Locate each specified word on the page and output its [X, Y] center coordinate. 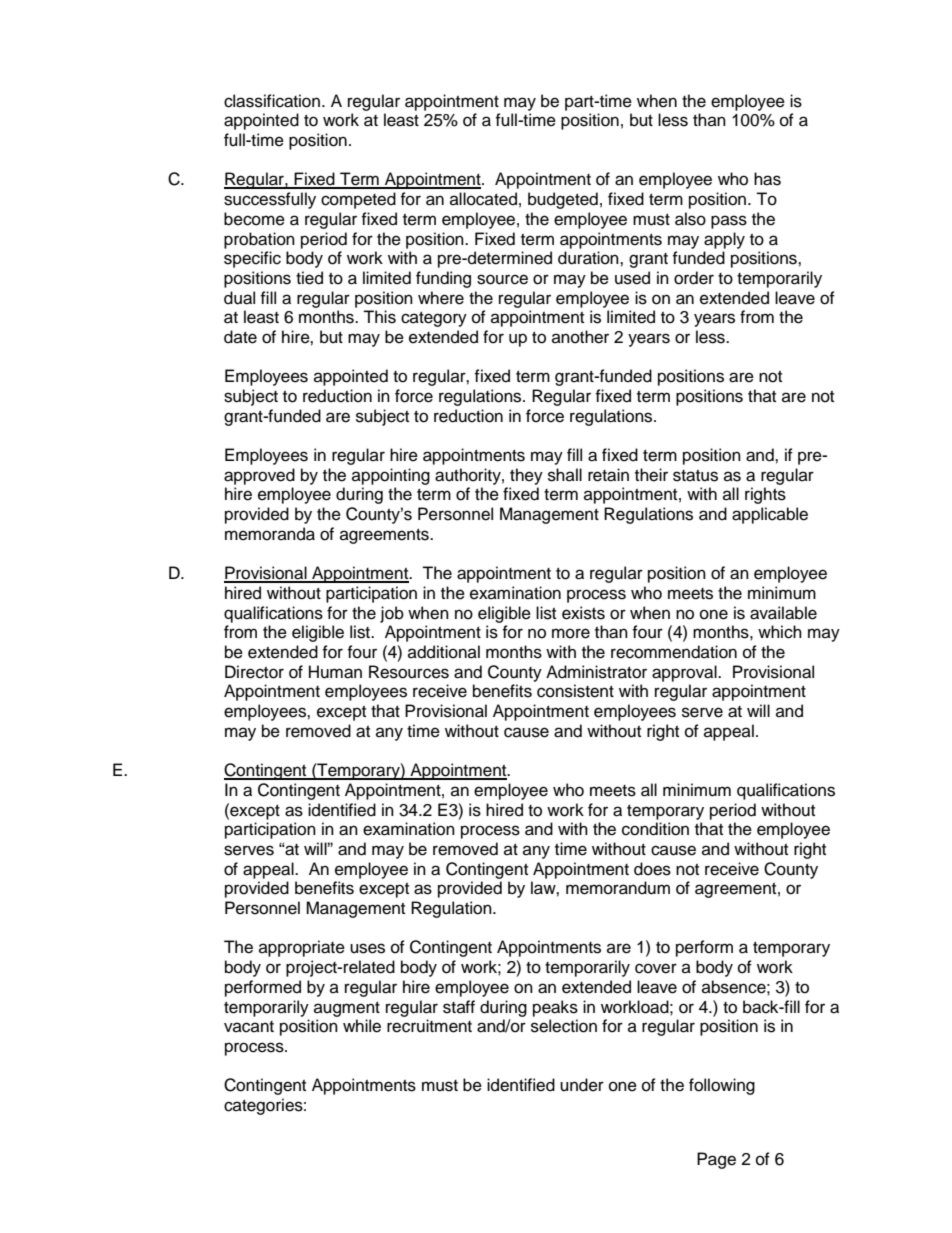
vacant [249, 1027]
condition [655, 829]
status [695, 476]
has [767, 179]
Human [335, 672]
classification [272, 101]
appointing [391, 476]
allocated [483, 199]
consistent [575, 691]
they [526, 476]
